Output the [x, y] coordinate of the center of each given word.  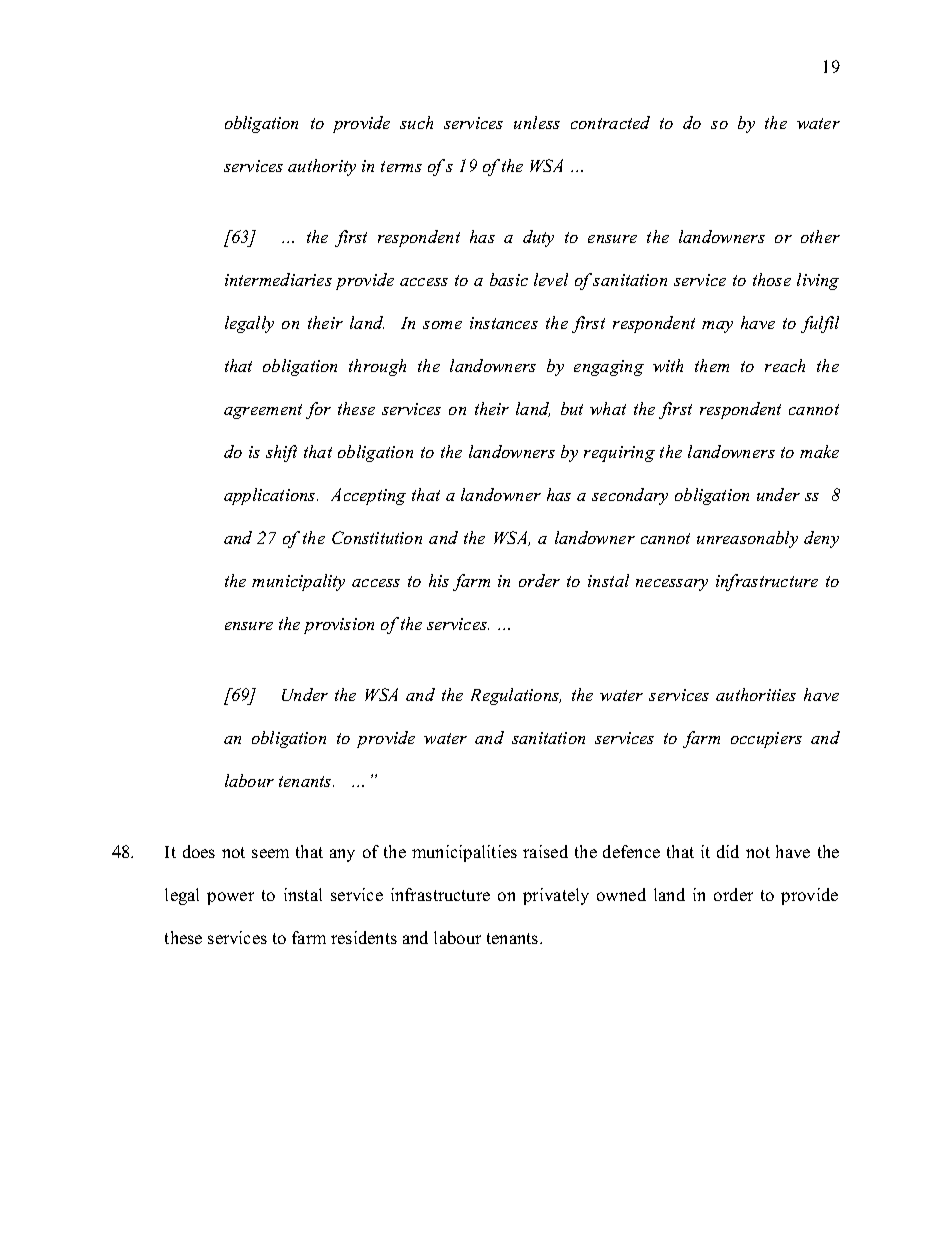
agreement [263, 411]
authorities [756, 694]
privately [556, 896]
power [230, 898]
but [572, 408]
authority [322, 167]
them [712, 365]
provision [339, 626]
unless [537, 122]
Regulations [516, 696]
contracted [610, 122]
